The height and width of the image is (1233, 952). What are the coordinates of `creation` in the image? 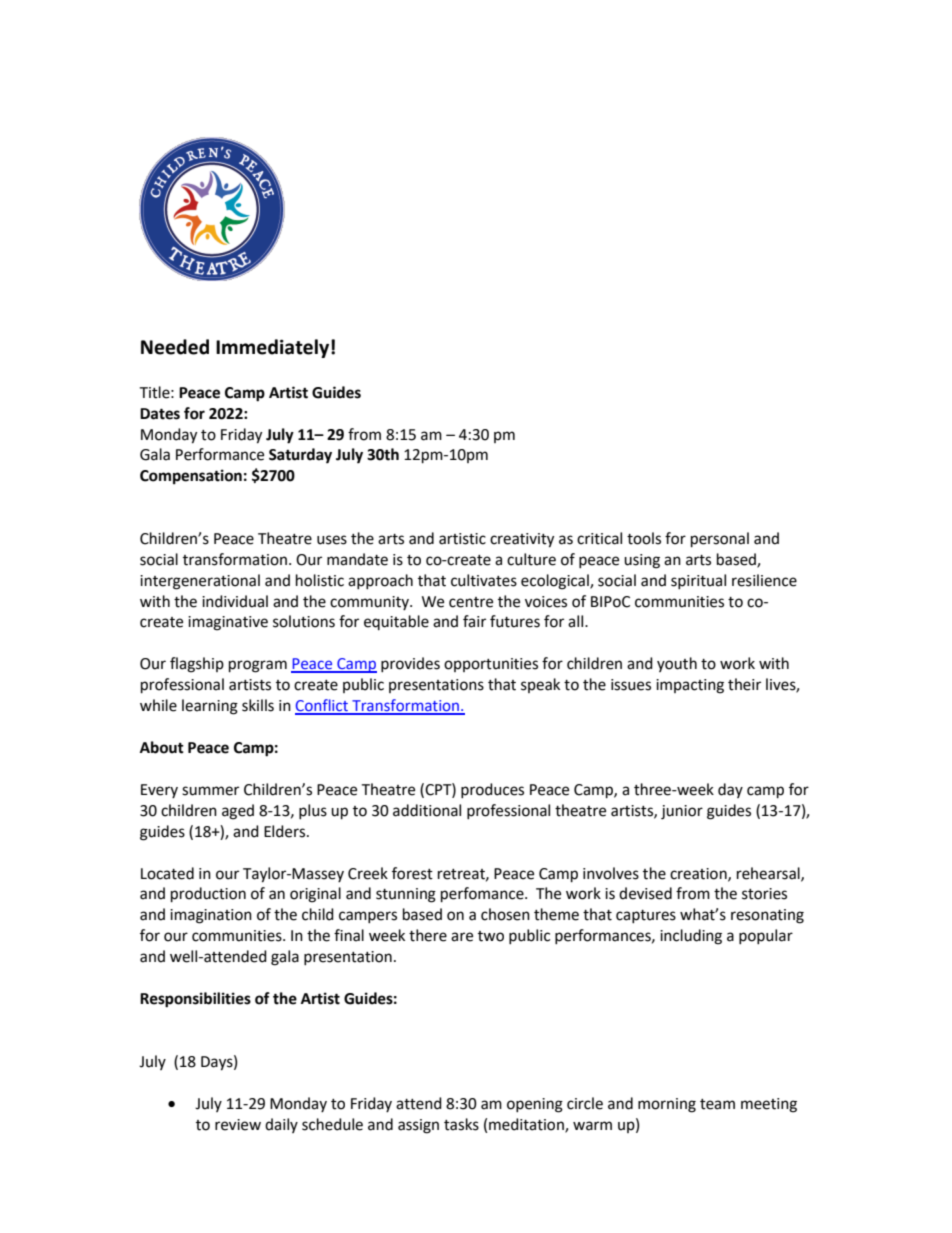 It's located at (699, 874).
